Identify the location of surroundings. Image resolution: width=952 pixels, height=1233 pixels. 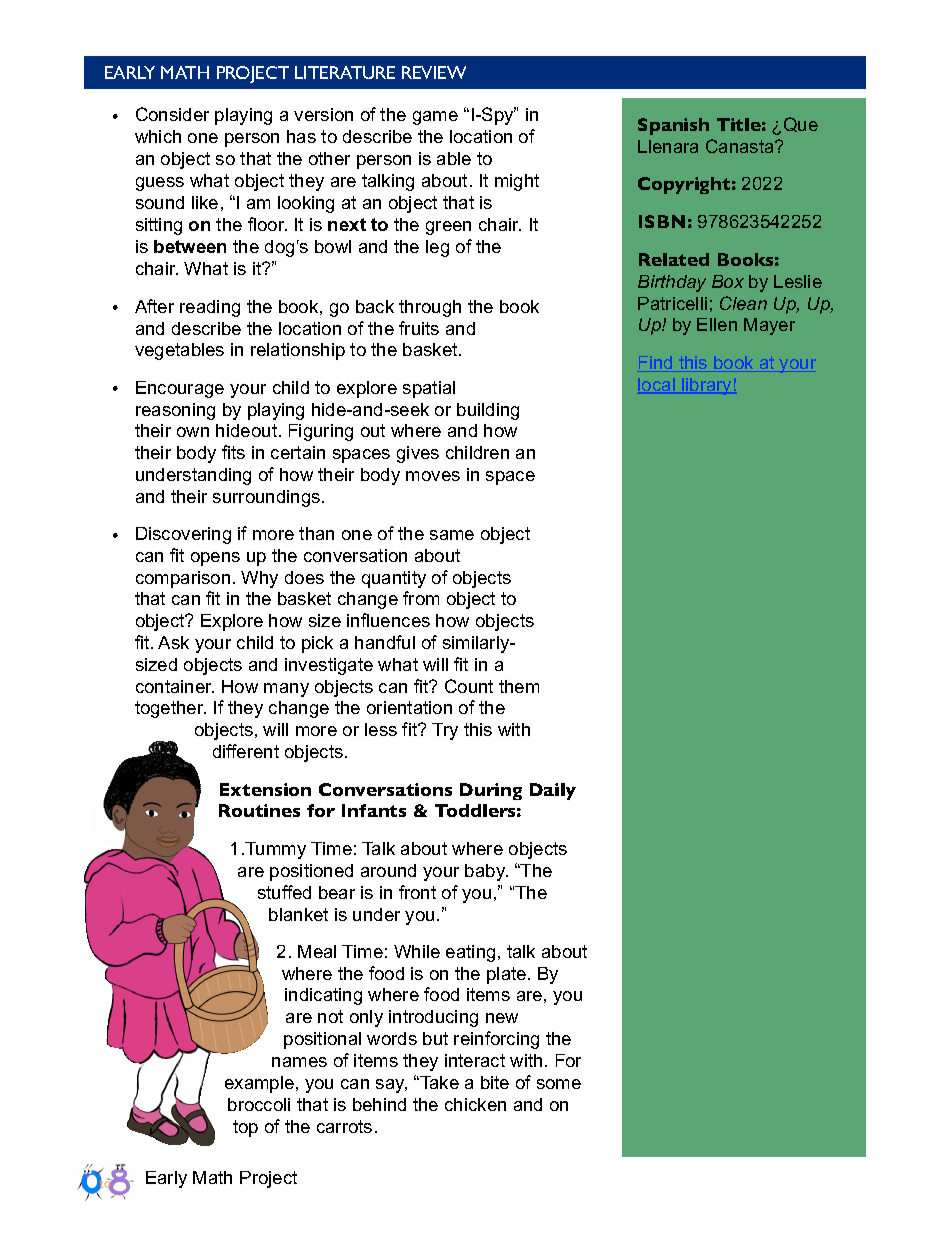
(268, 498).
